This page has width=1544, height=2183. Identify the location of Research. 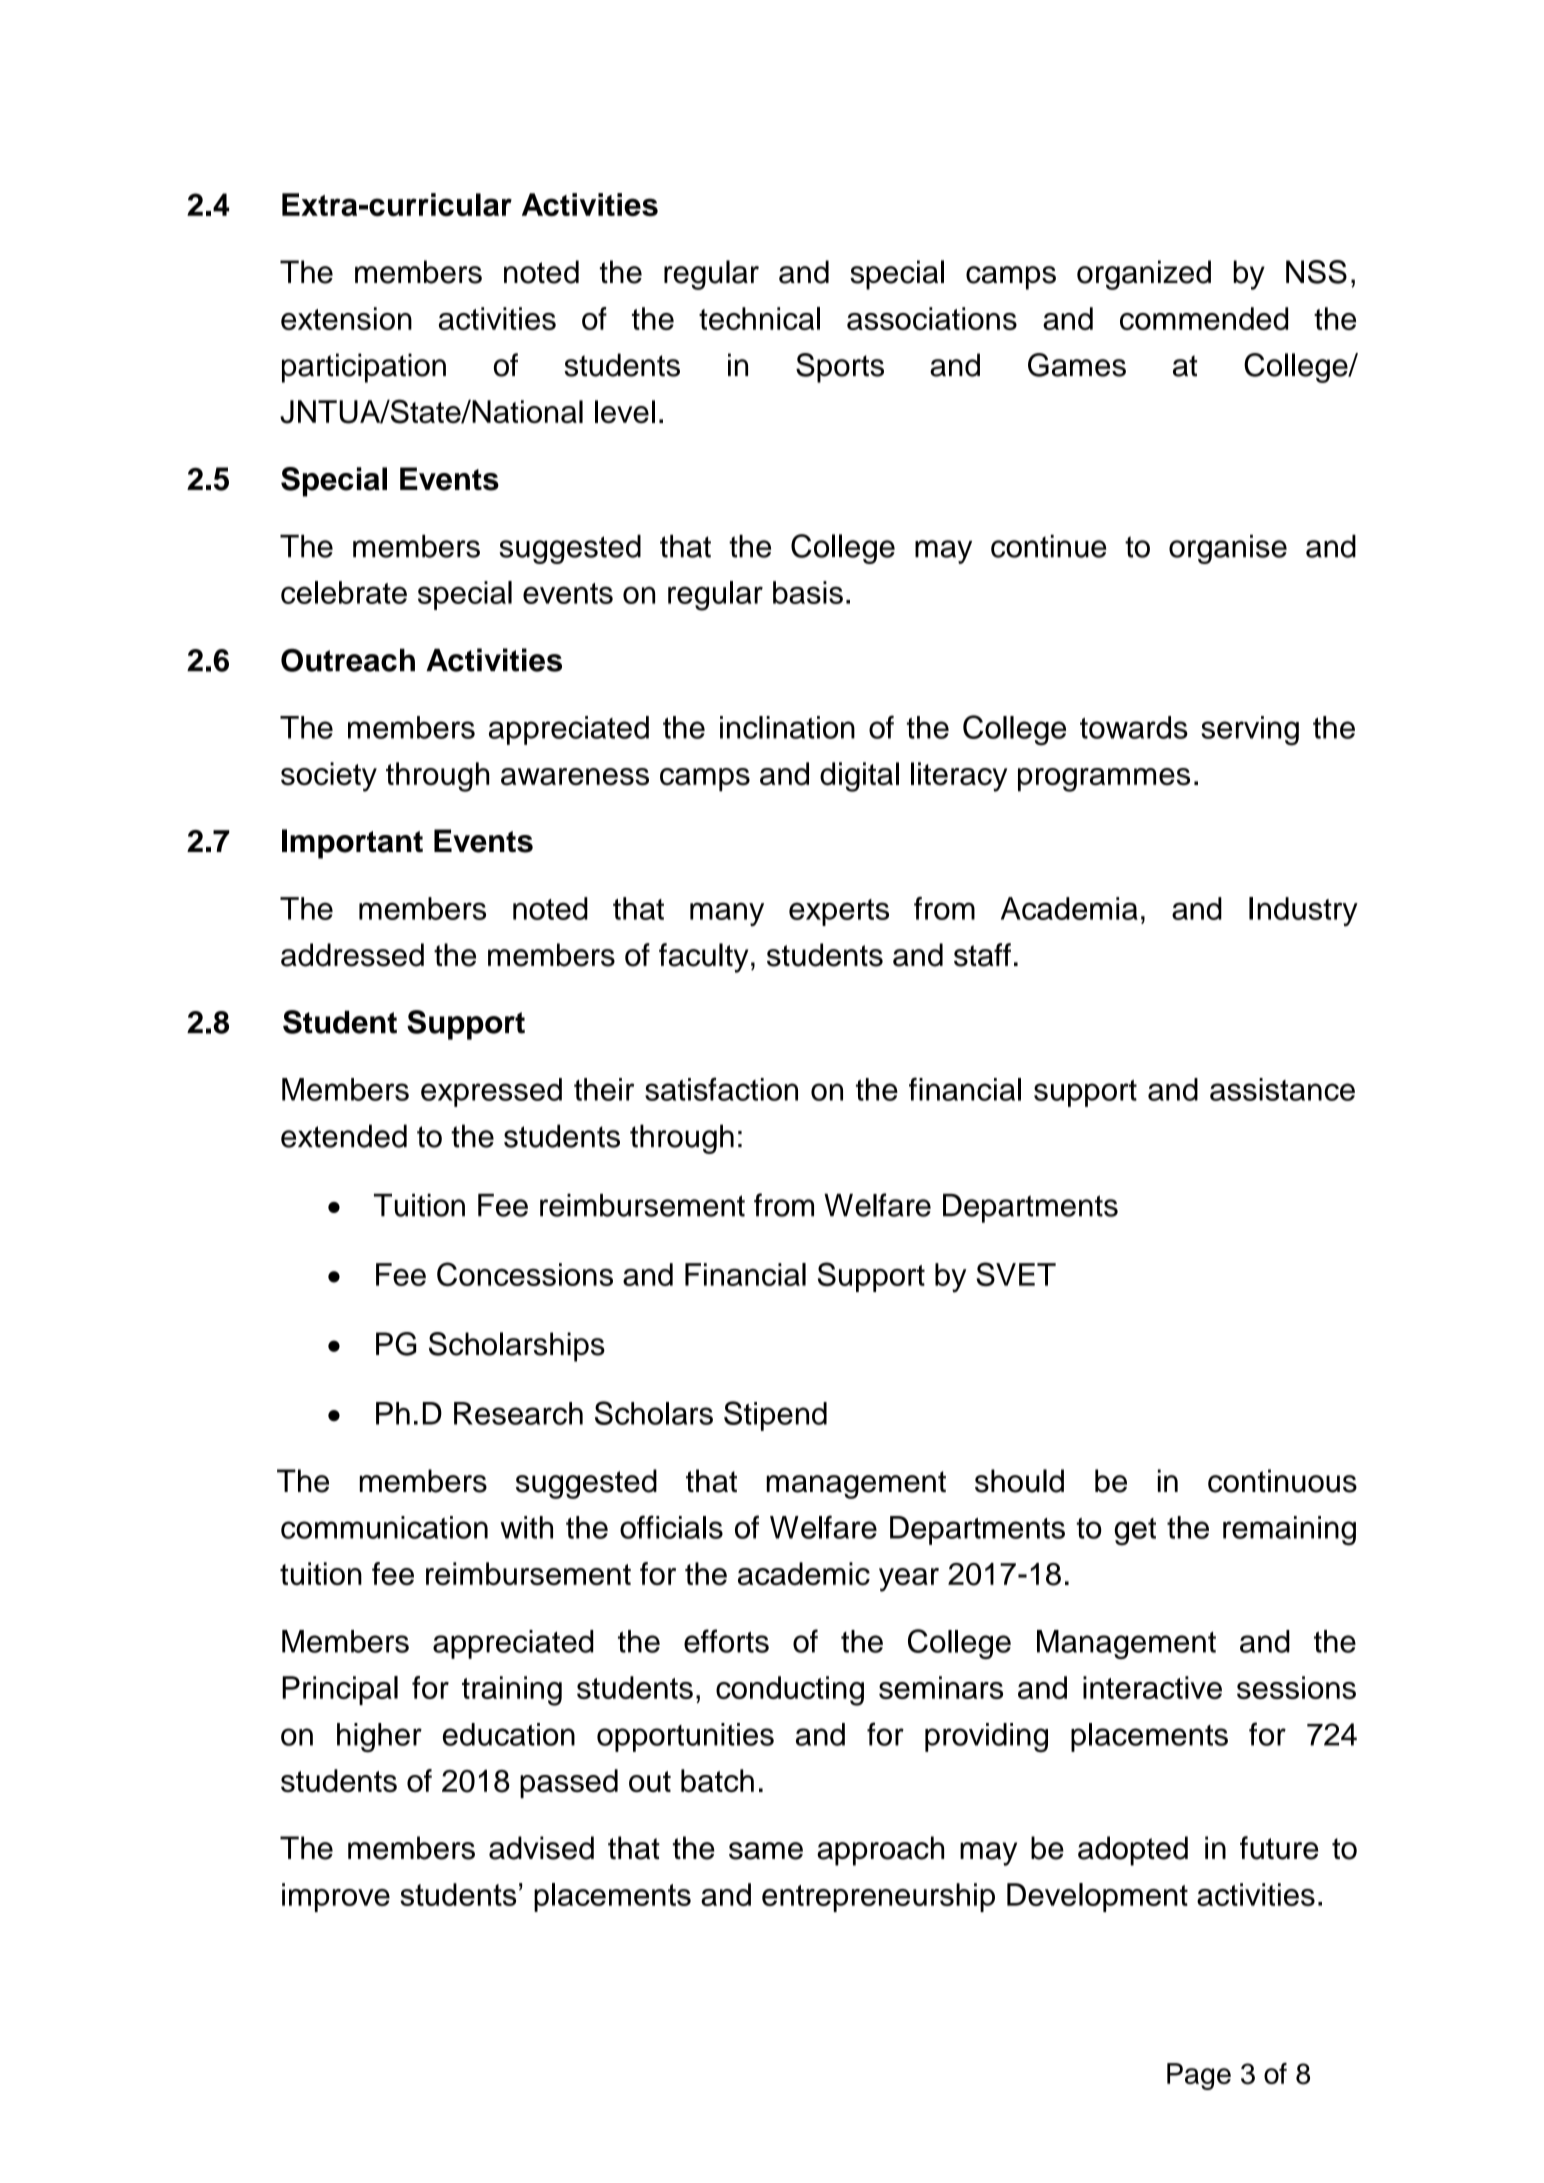
(518, 1413).
